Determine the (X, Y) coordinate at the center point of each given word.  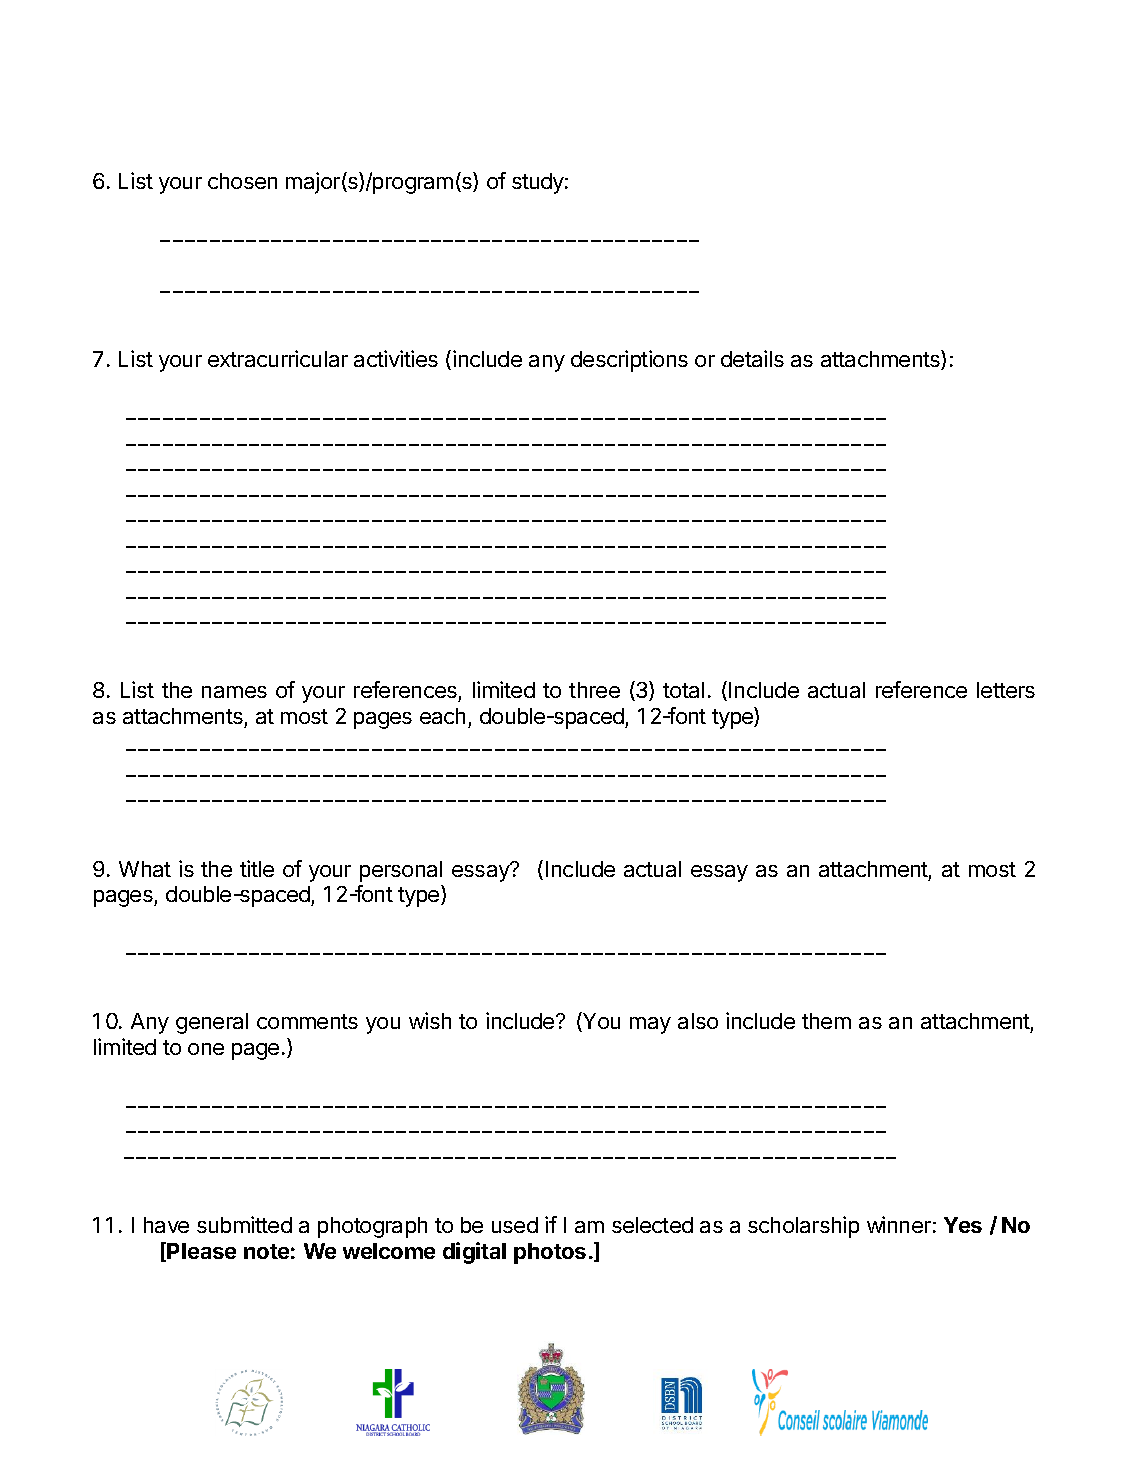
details (752, 358)
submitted (244, 1224)
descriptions (629, 361)
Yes (963, 1225)
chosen (242, 181)
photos (550, 1253)
